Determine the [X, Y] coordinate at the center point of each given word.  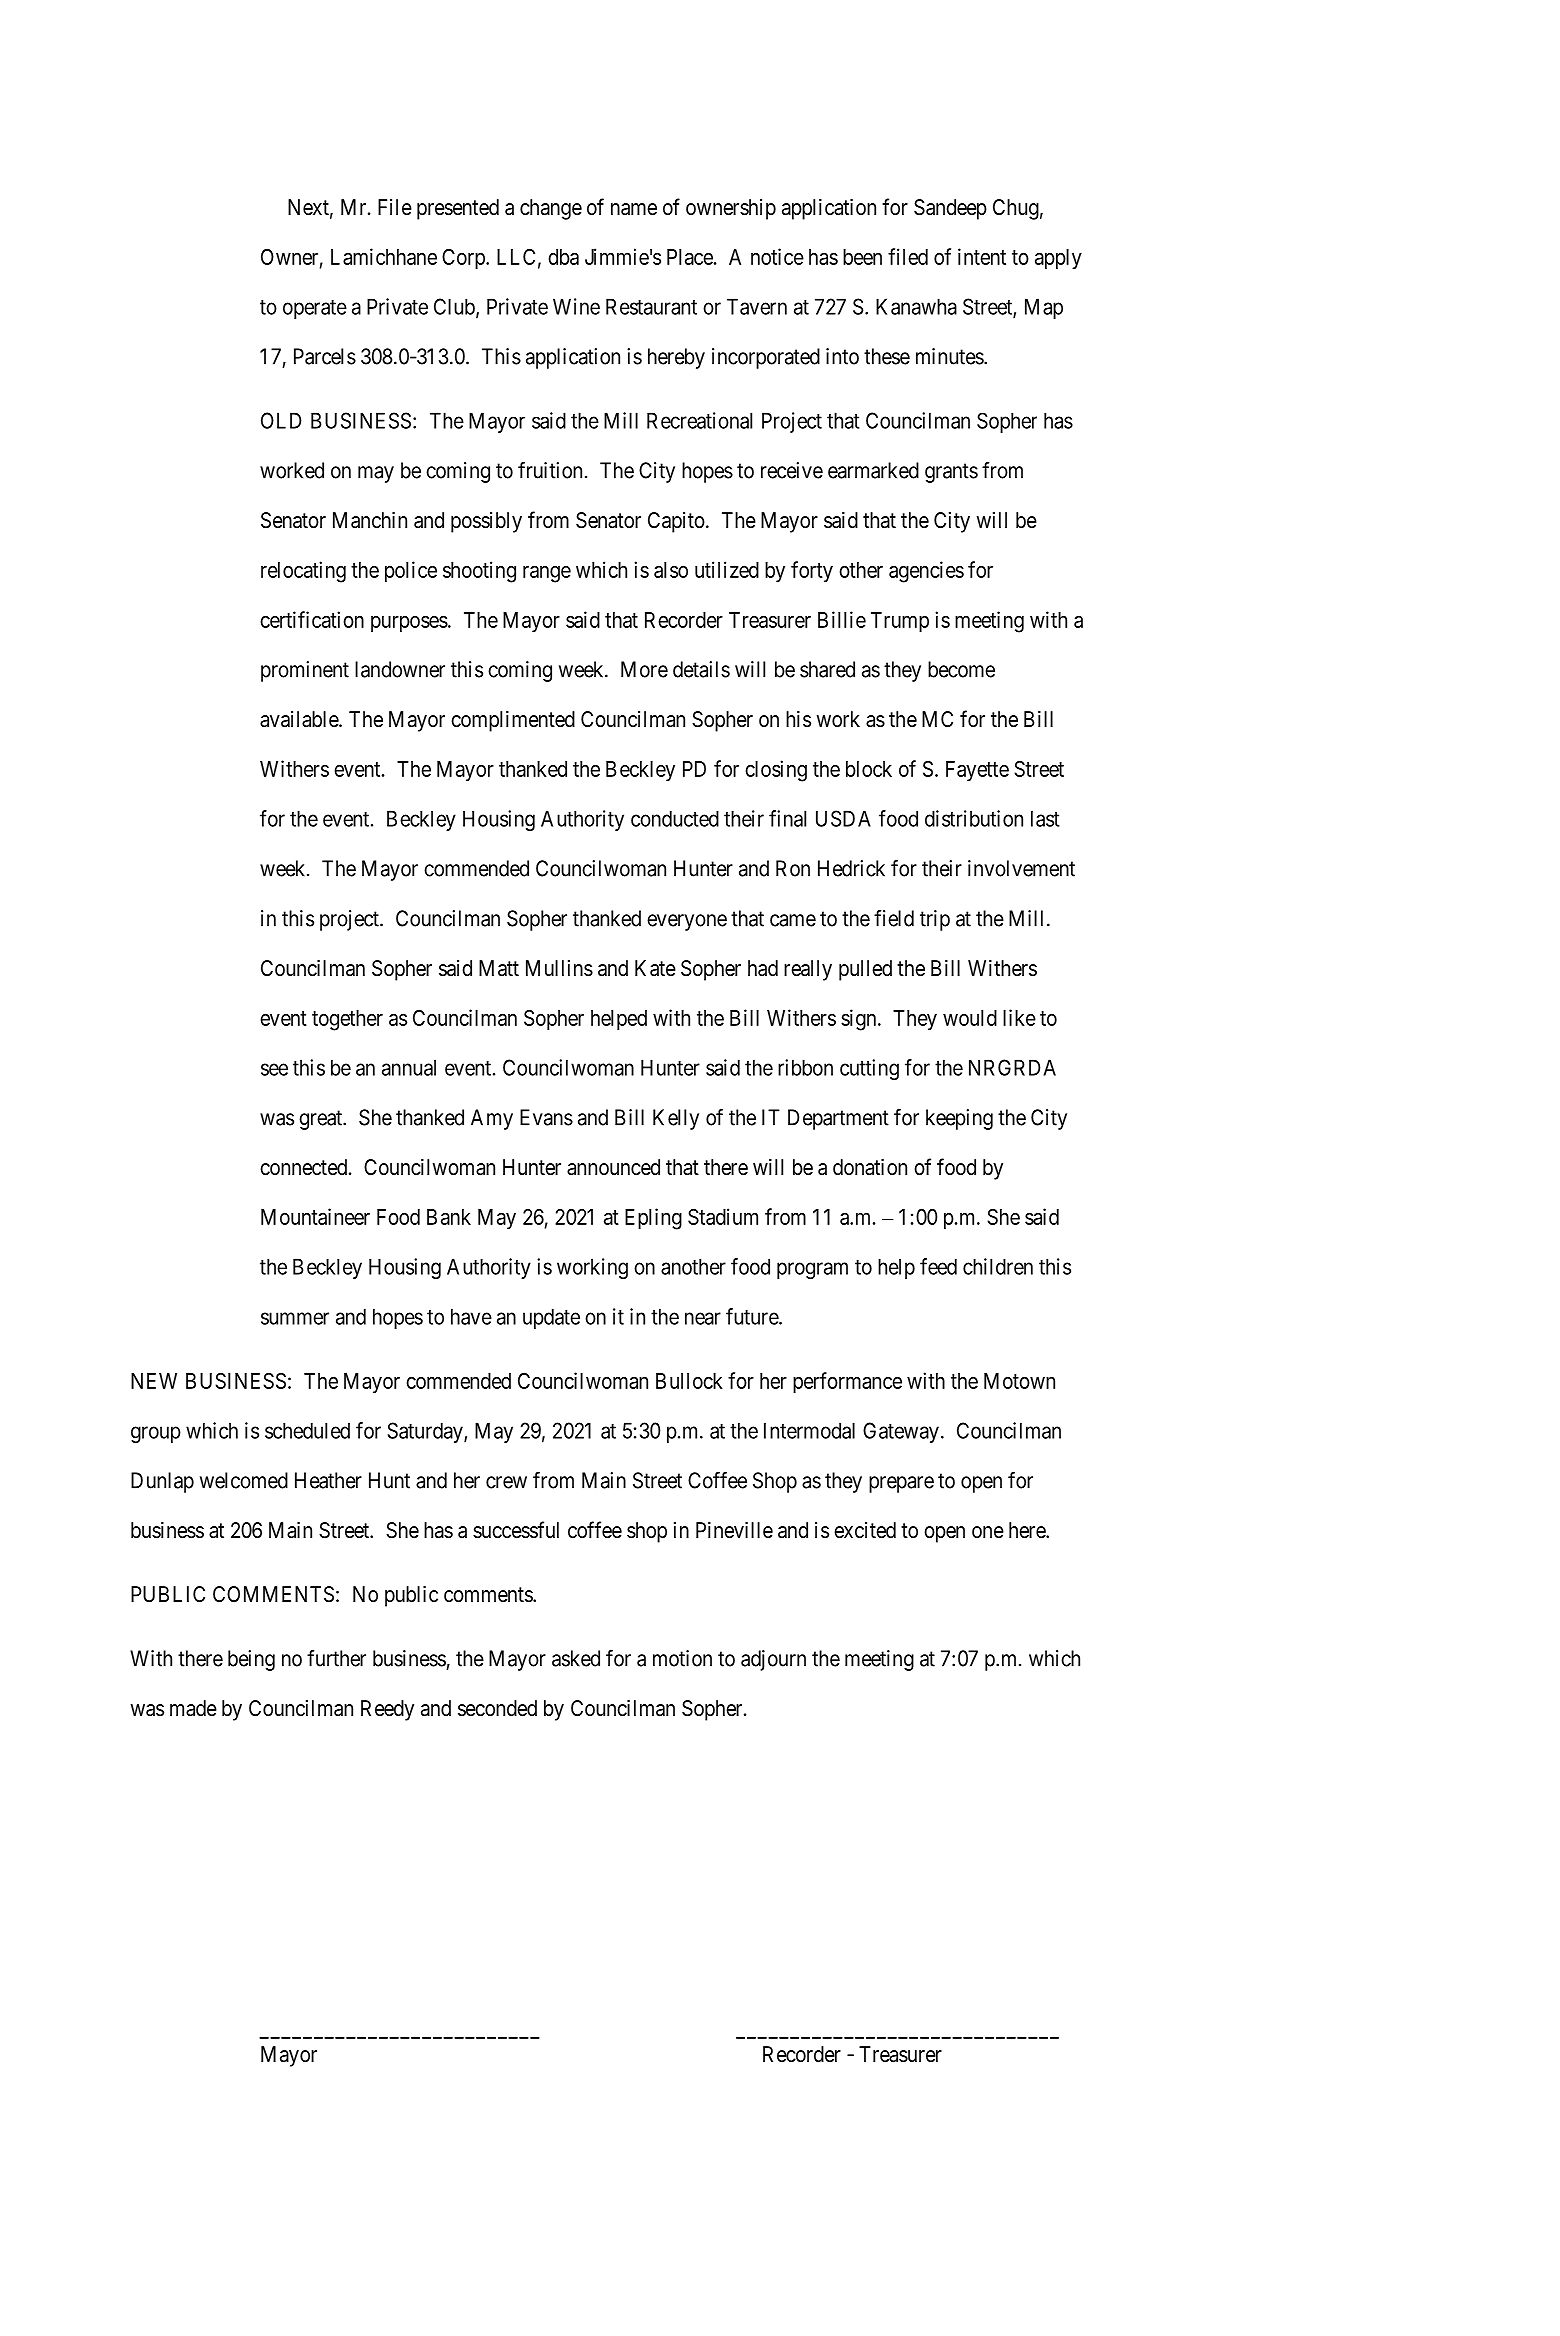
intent [982, 256]
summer [295, 1318]
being [251, 1660]
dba [563, 257]
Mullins [559, 968]
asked [576, 1658]
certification [312, 619]
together [347, 1020]
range [547, 574]
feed [938, 1266]
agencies [926, 572]
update [551, 1318]
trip [935, 920]
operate [315, 309]
